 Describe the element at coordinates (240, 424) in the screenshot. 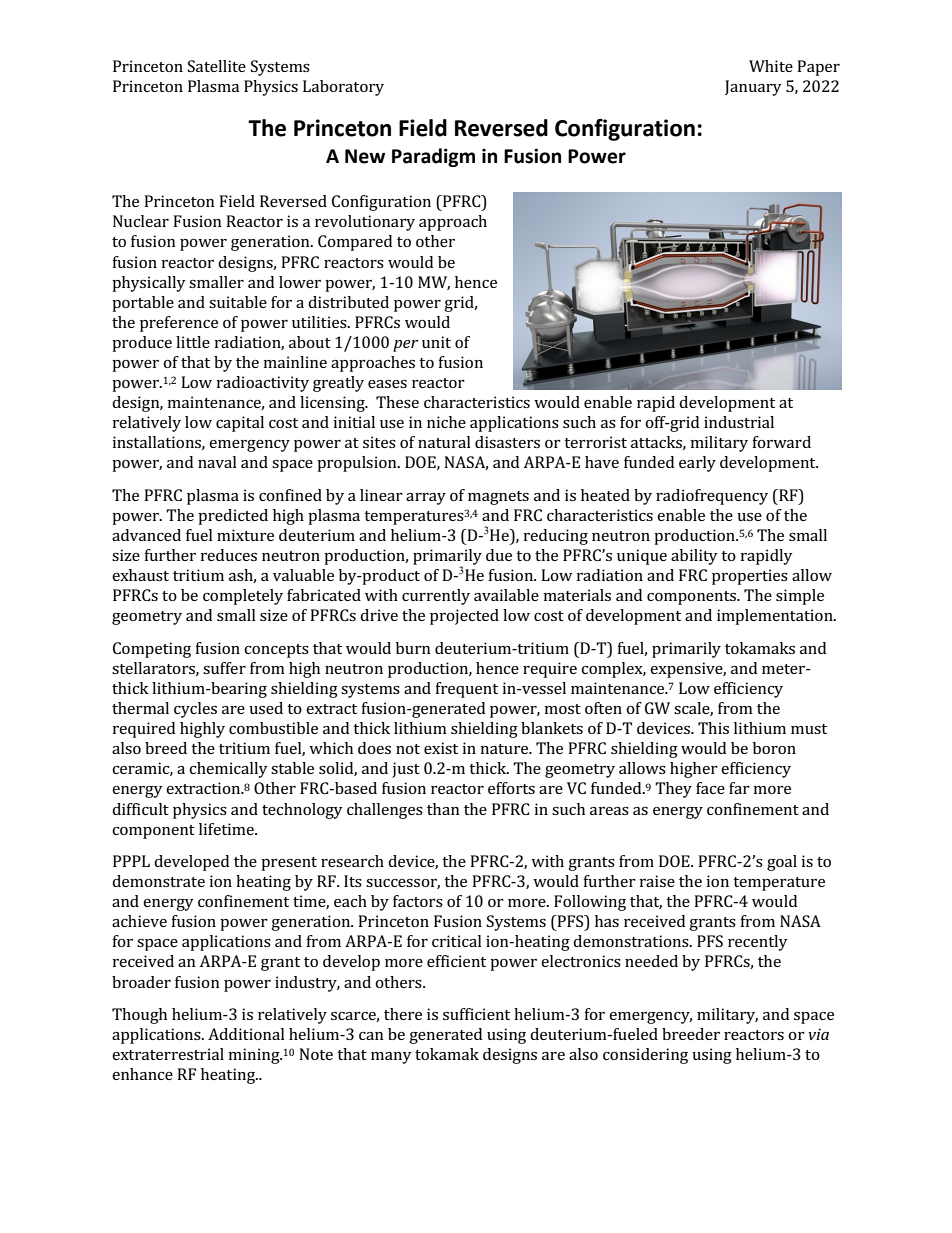

I see `capital` at that location.
